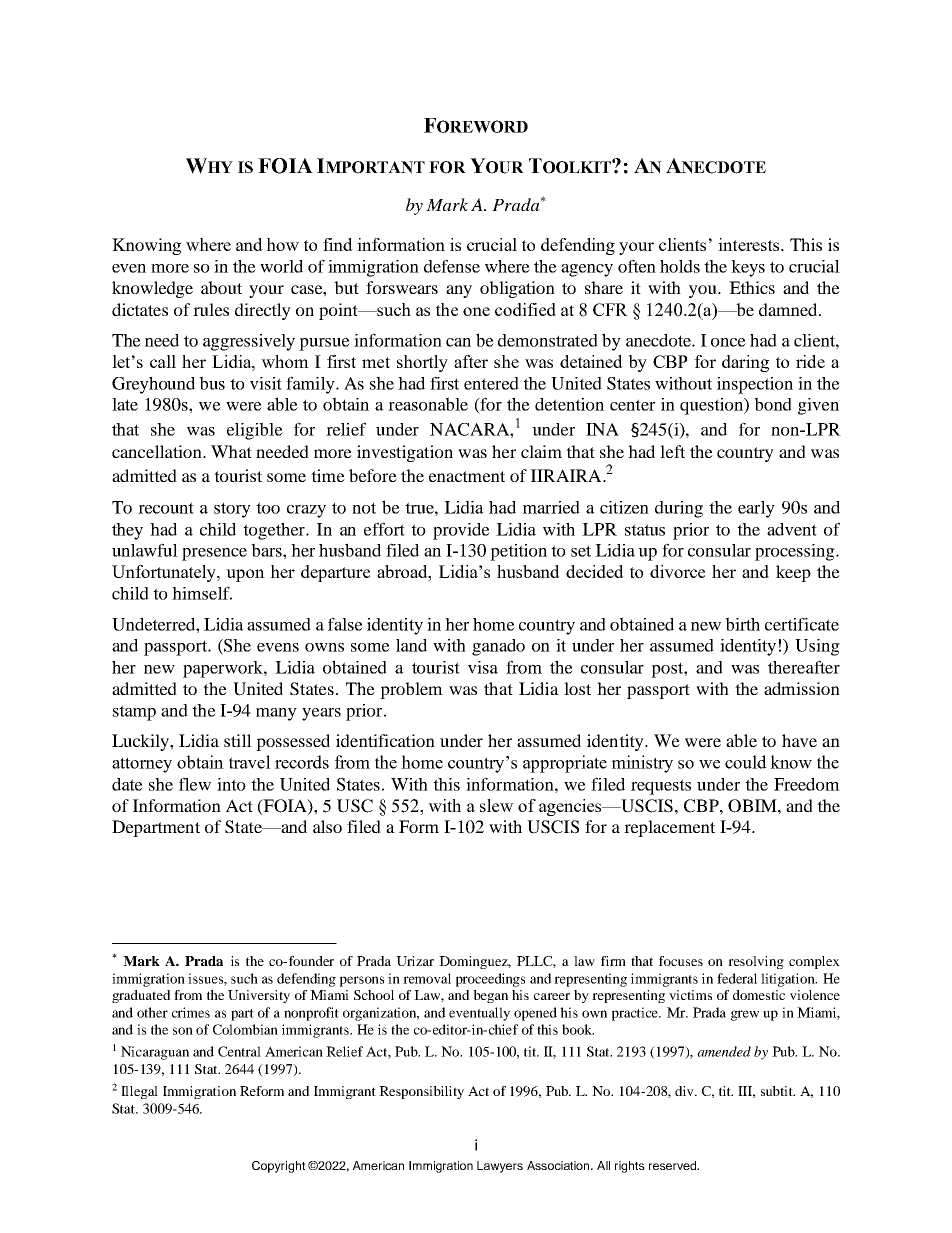 Image resolution: width=952 pixels, height=1233 pixels. Describe the element at coordinates (452, 266) in the image. I see `defense` at that location.
